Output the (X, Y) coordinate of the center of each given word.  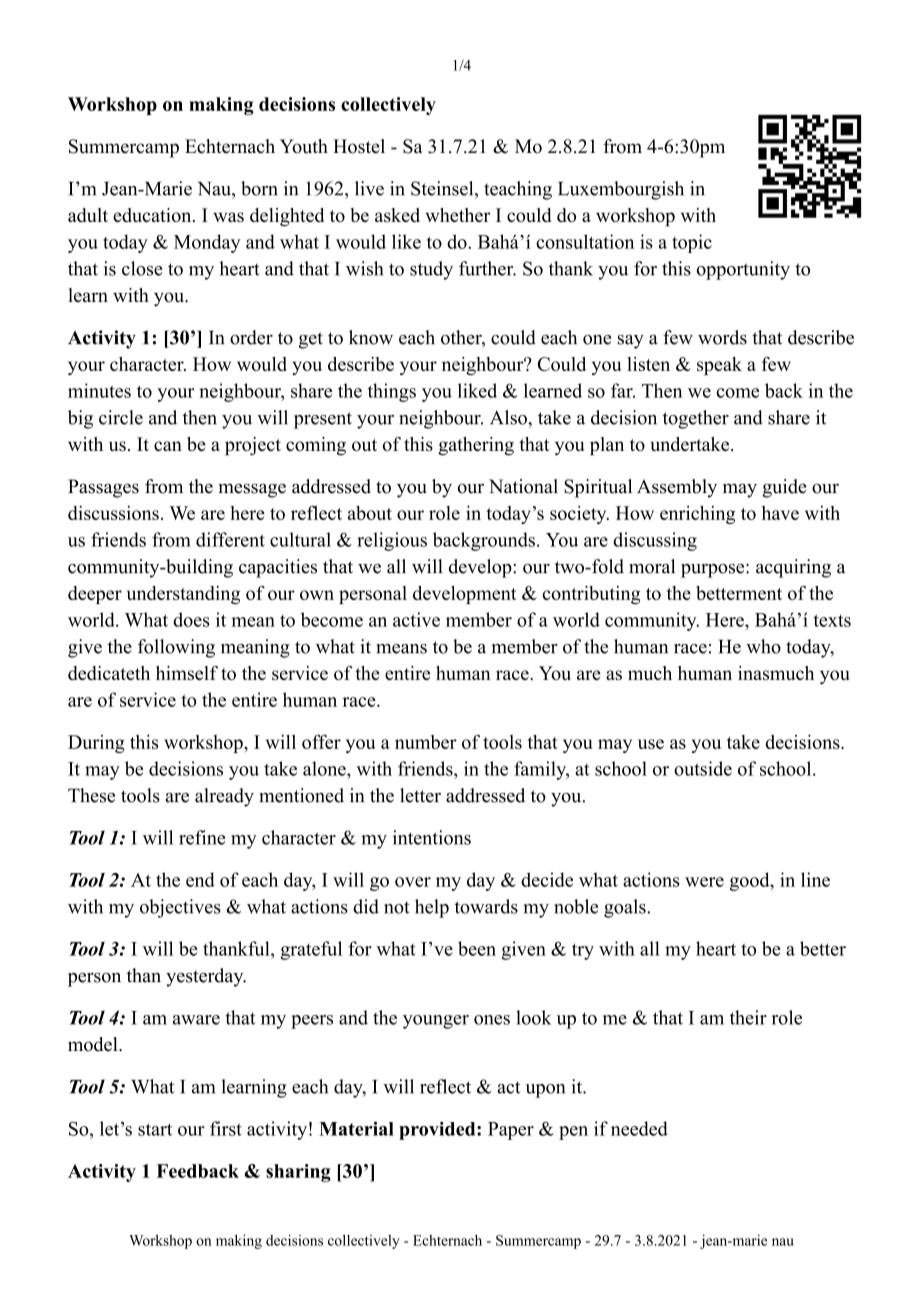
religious (392, 541)
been (477, 948)
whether (457, 215)
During (96, 744)
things (392, 392)
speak (719, 366)
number (426, 742)
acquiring (793, 568)
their (748, 1017)
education (153, 215)
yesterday (206, 977)
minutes (99, 390)
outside (703, 768)
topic (692, 243)
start (155, 1129)
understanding (183, 595)
